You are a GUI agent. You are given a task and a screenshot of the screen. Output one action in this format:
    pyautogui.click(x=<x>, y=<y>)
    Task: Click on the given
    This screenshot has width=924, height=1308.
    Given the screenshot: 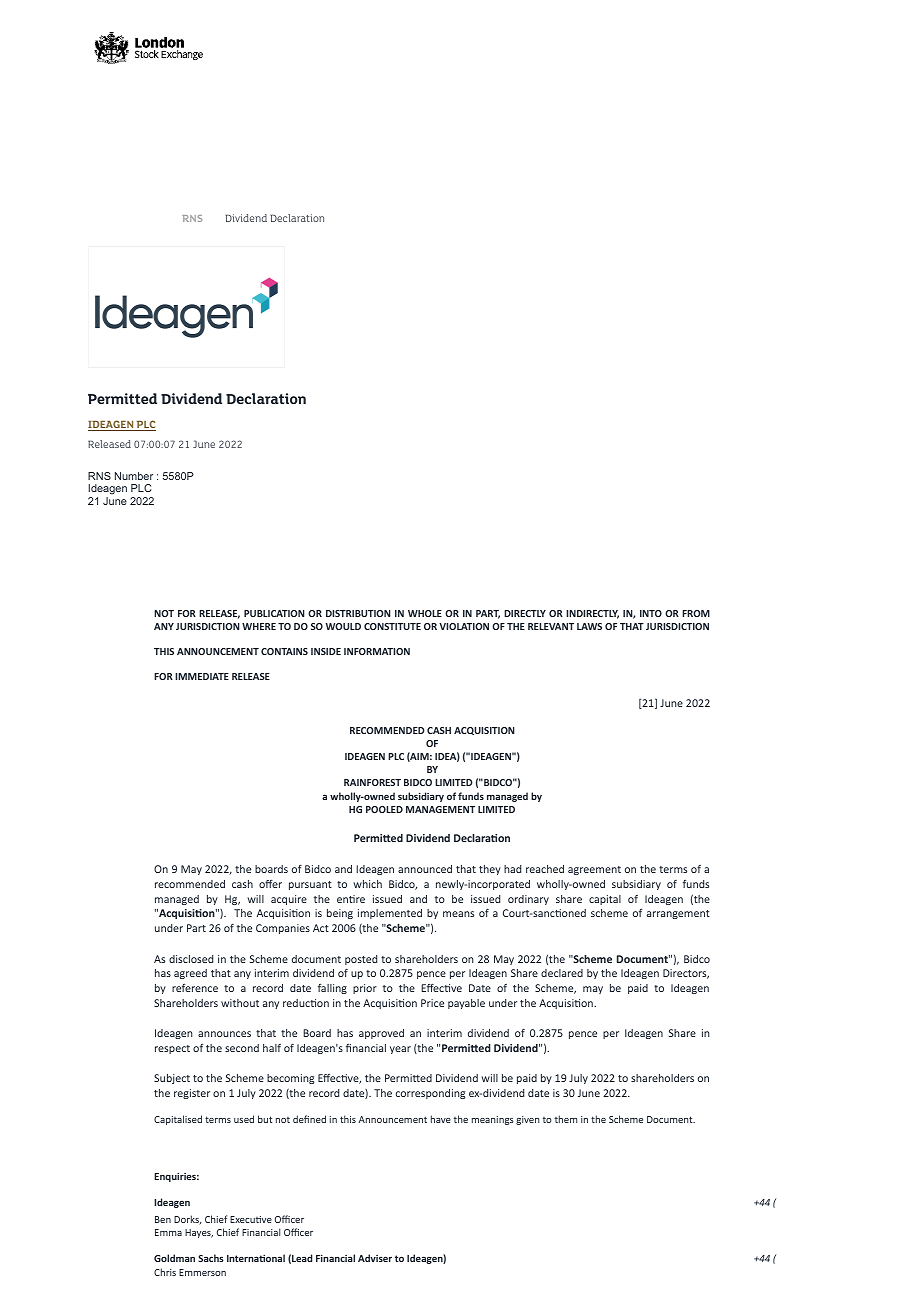 What is the action you would take?
    pyautogui.click(x=528, y=1120)
